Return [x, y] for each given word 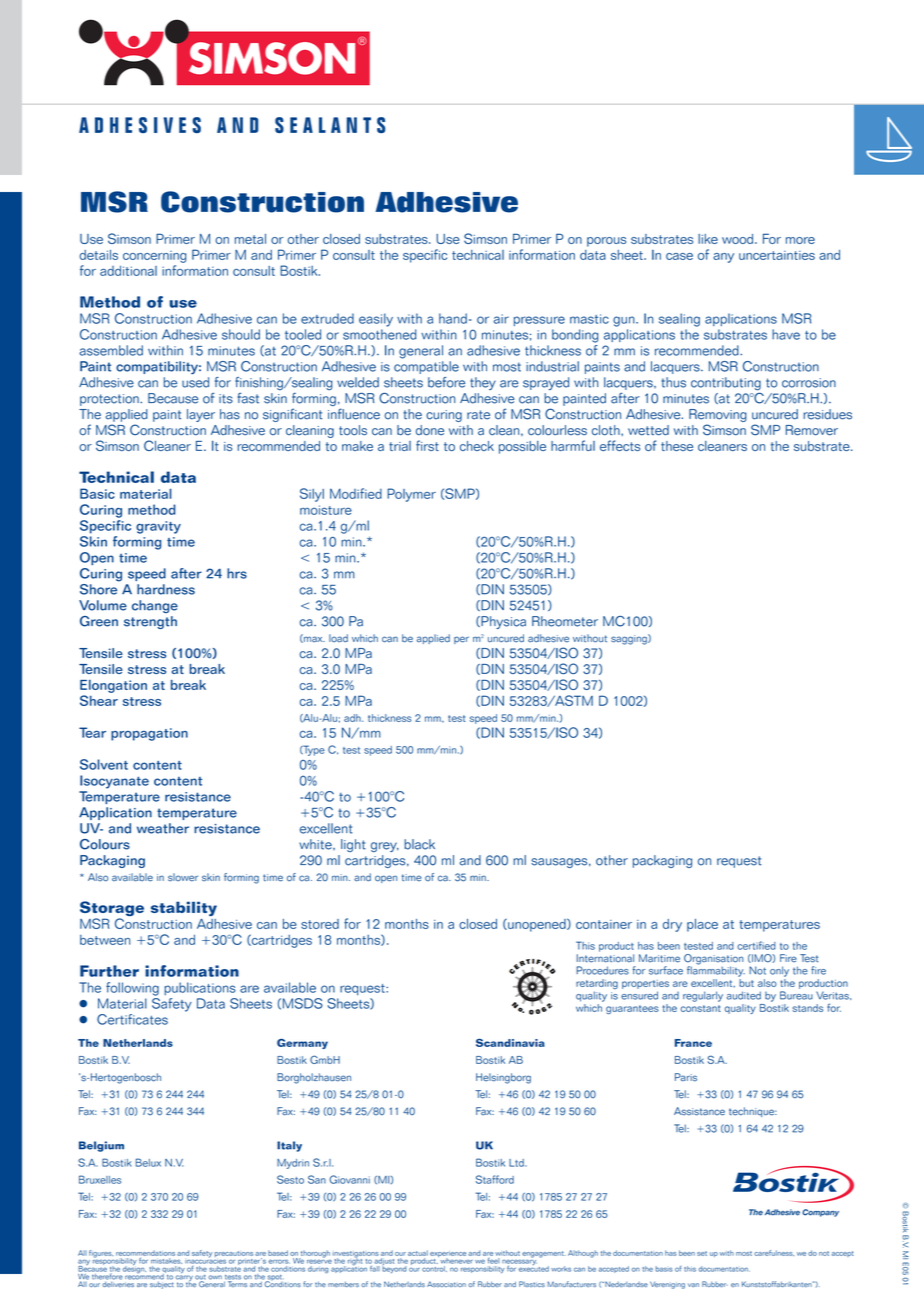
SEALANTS [330, 125]
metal [250, 239]
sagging [630, 639]
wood [737, 239]
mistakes [166, 1261]
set [702, 1253]
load [338, 638]
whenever [456, 1261]
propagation [149, 734]
